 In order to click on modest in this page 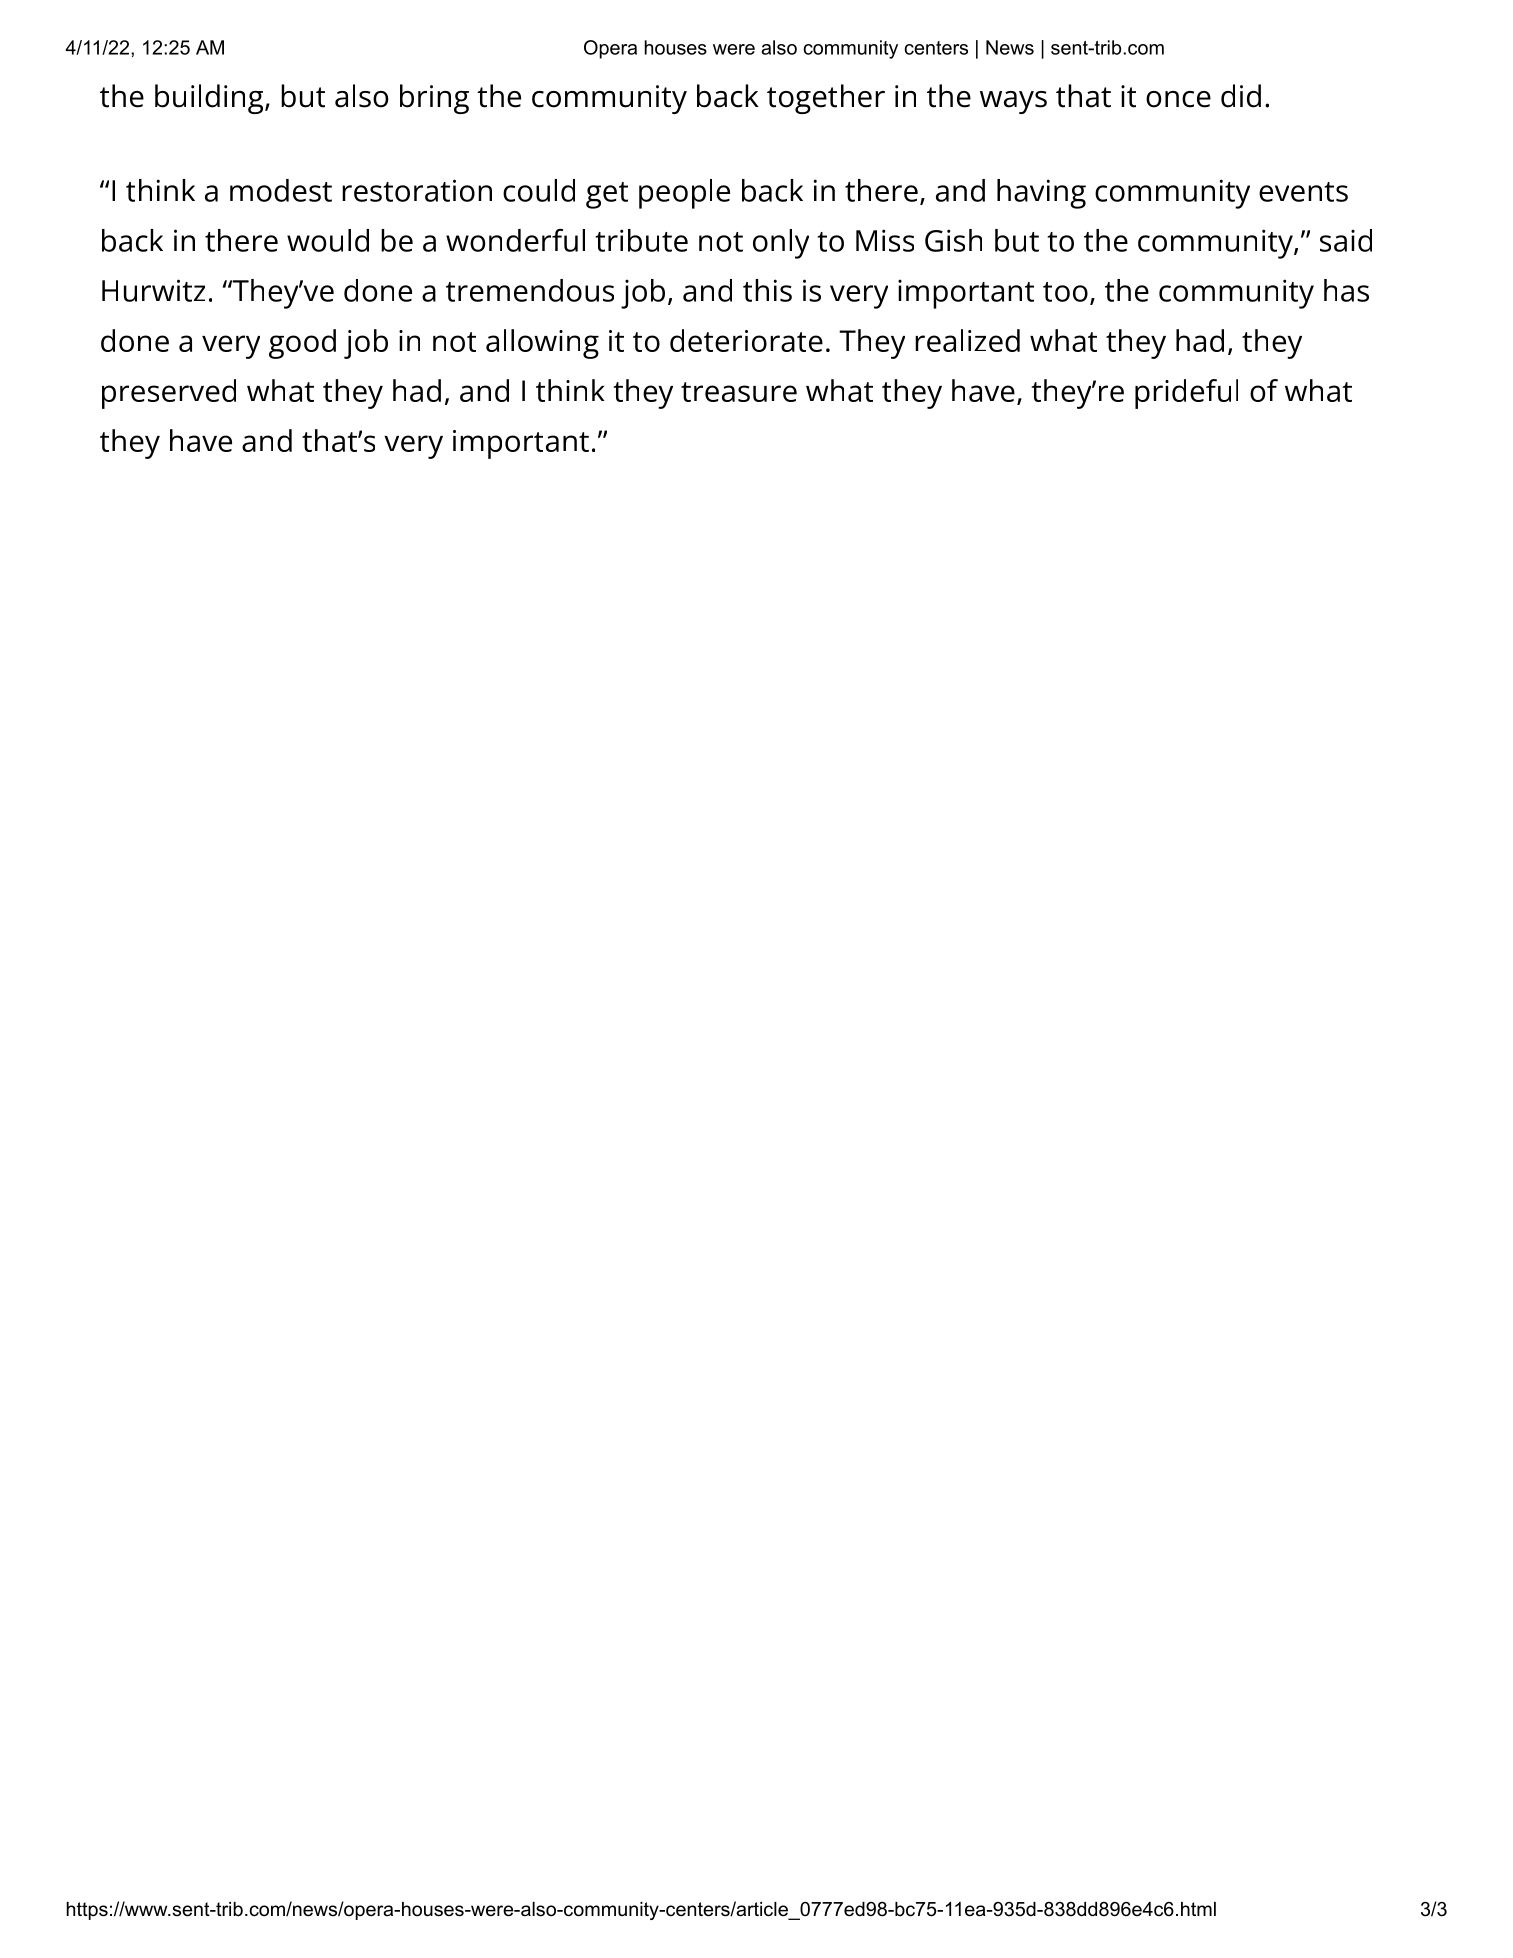, I will do `click(281, 190)`.
